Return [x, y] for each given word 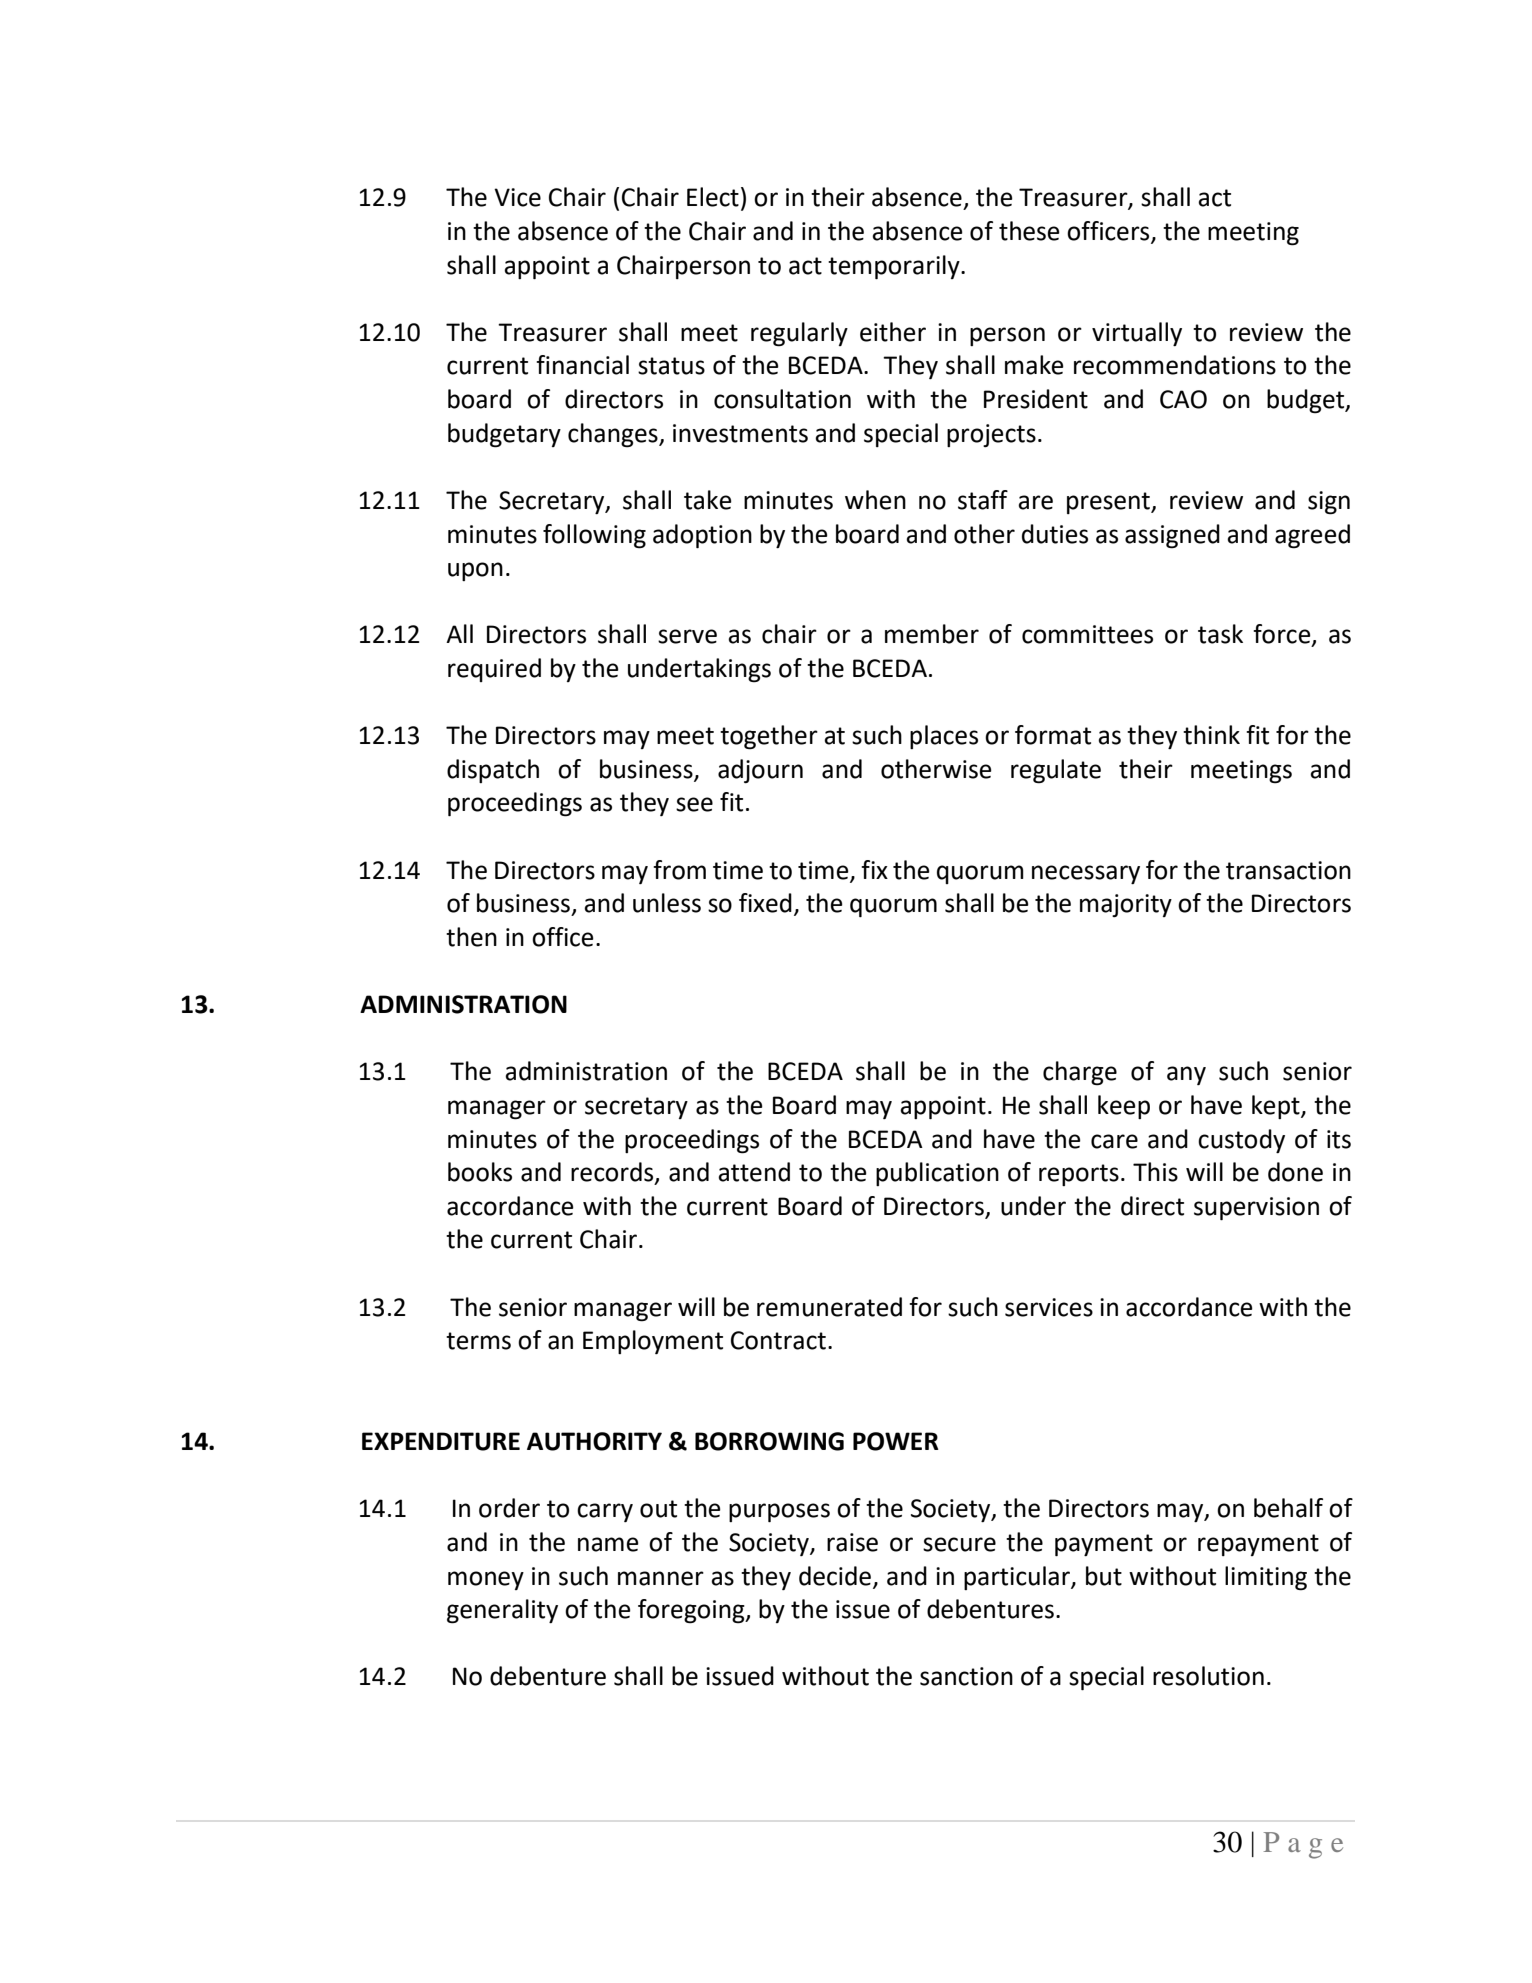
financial [582, 365]
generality [502, 1611]
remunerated [829, 1307]
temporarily [895, 267]
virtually [1137, 334]
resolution [1208, 1676]
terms [478, 1341]
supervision [1256, 1208]
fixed [765, 903]
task [1220, 634]
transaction [1288, 870]
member [932, 634]
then [471, 937]
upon [475, 571]
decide [836, 1576]
